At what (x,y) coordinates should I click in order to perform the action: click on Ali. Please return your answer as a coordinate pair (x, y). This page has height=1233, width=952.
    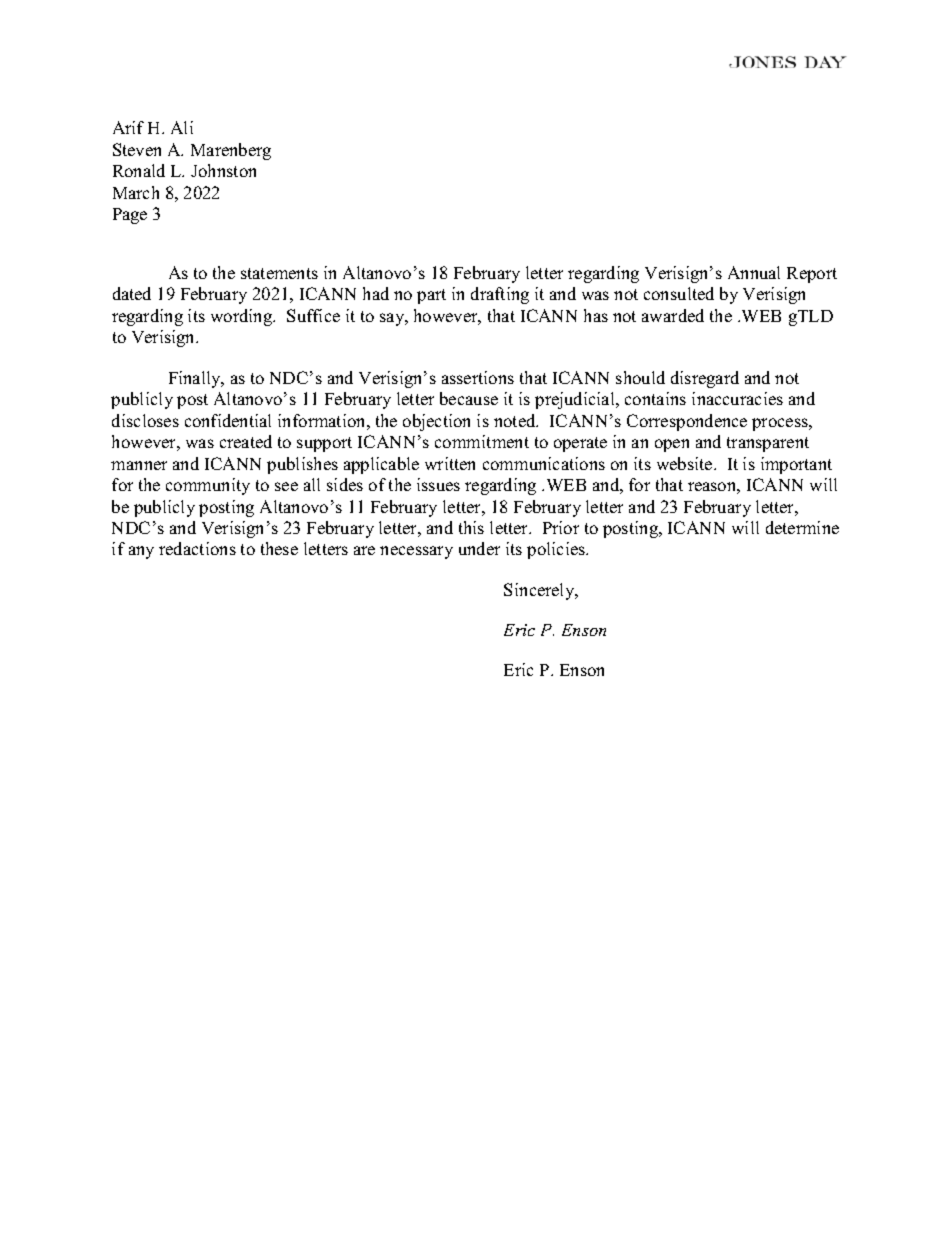
    Looking at the image, I should click on (182, 127).
